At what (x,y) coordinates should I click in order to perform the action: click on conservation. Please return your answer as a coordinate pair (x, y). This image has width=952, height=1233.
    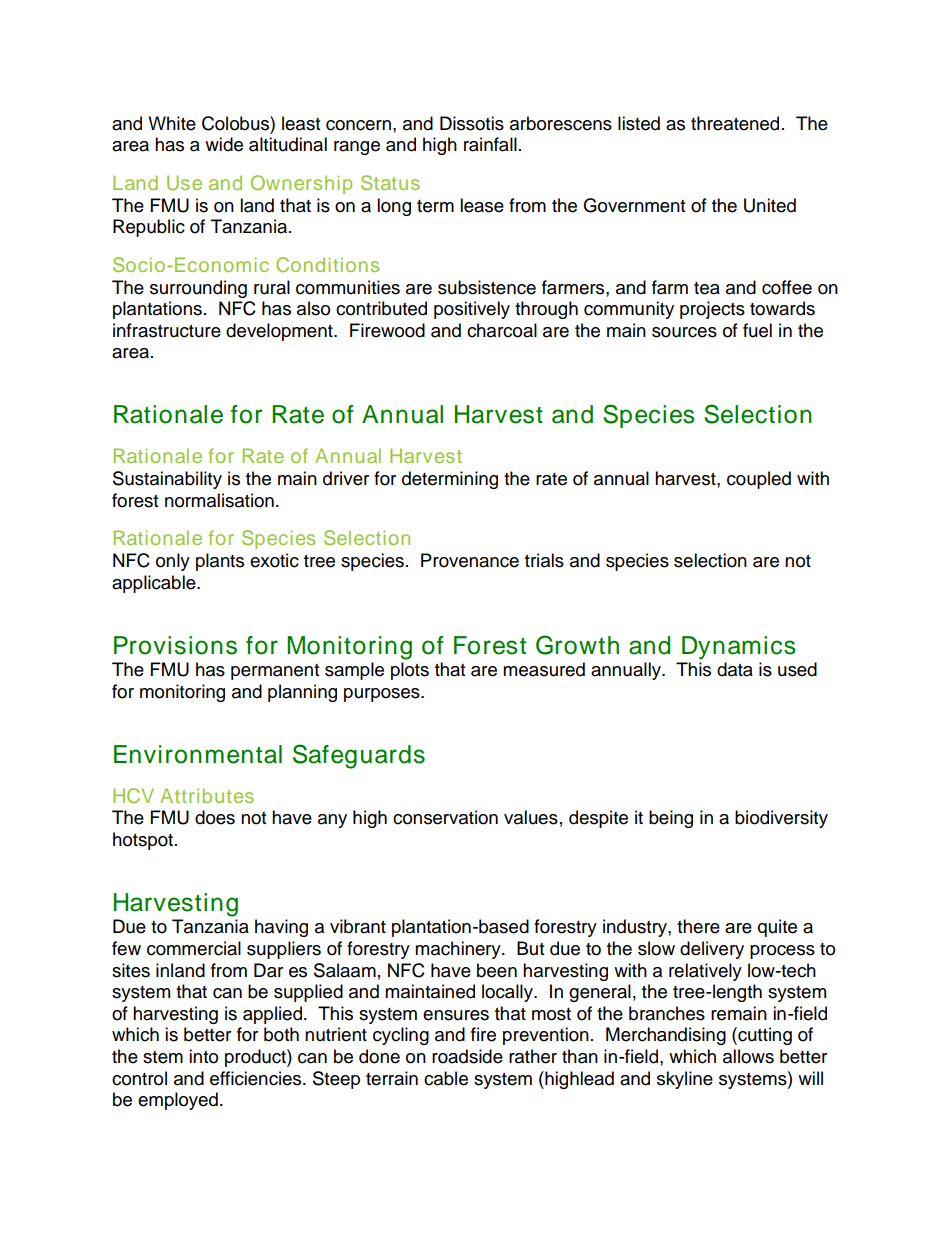
    Looking at the image, I should click on (445, 817).
